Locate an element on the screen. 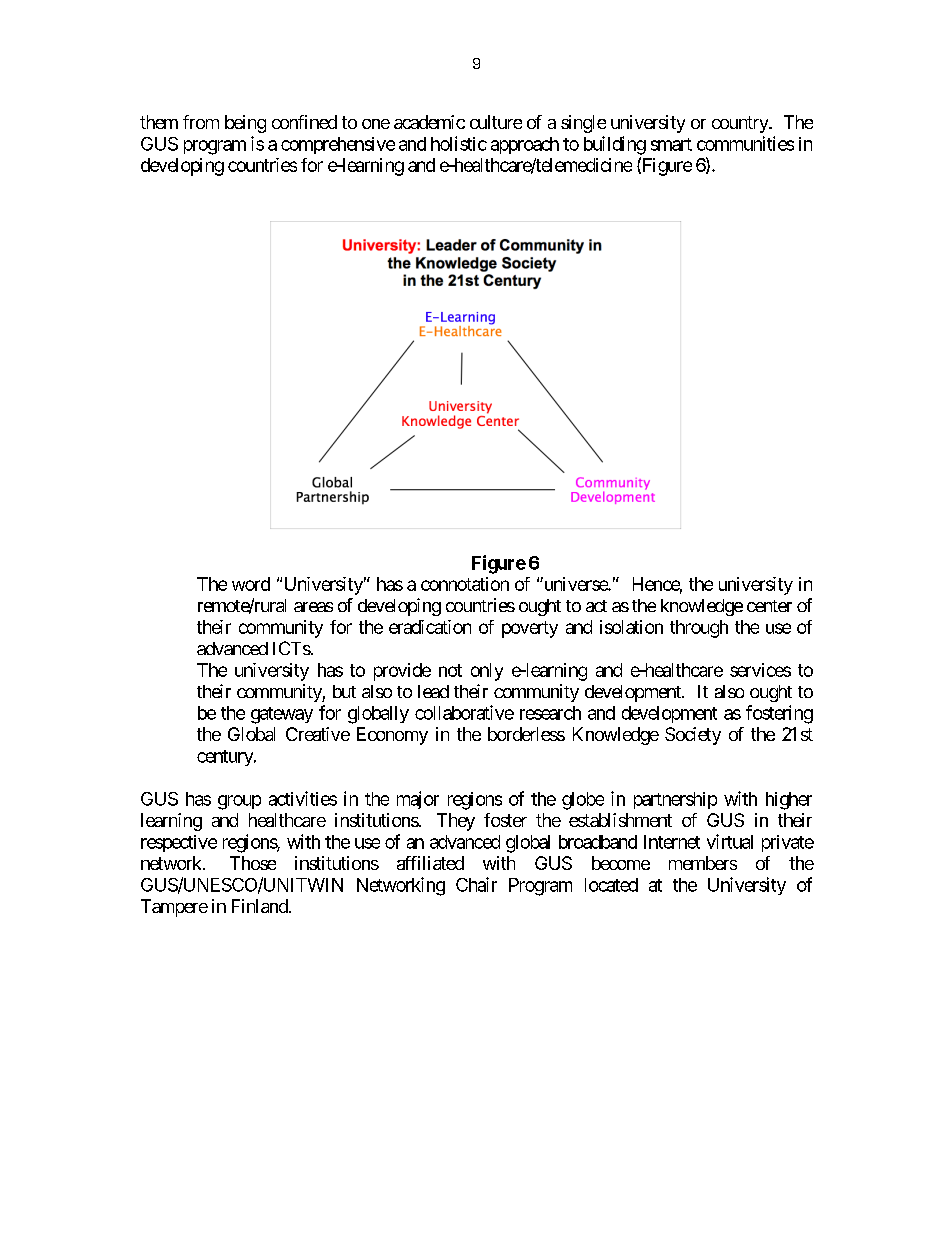 The image size is (952, 1233). connotation is located at coordinates (465, 584).
